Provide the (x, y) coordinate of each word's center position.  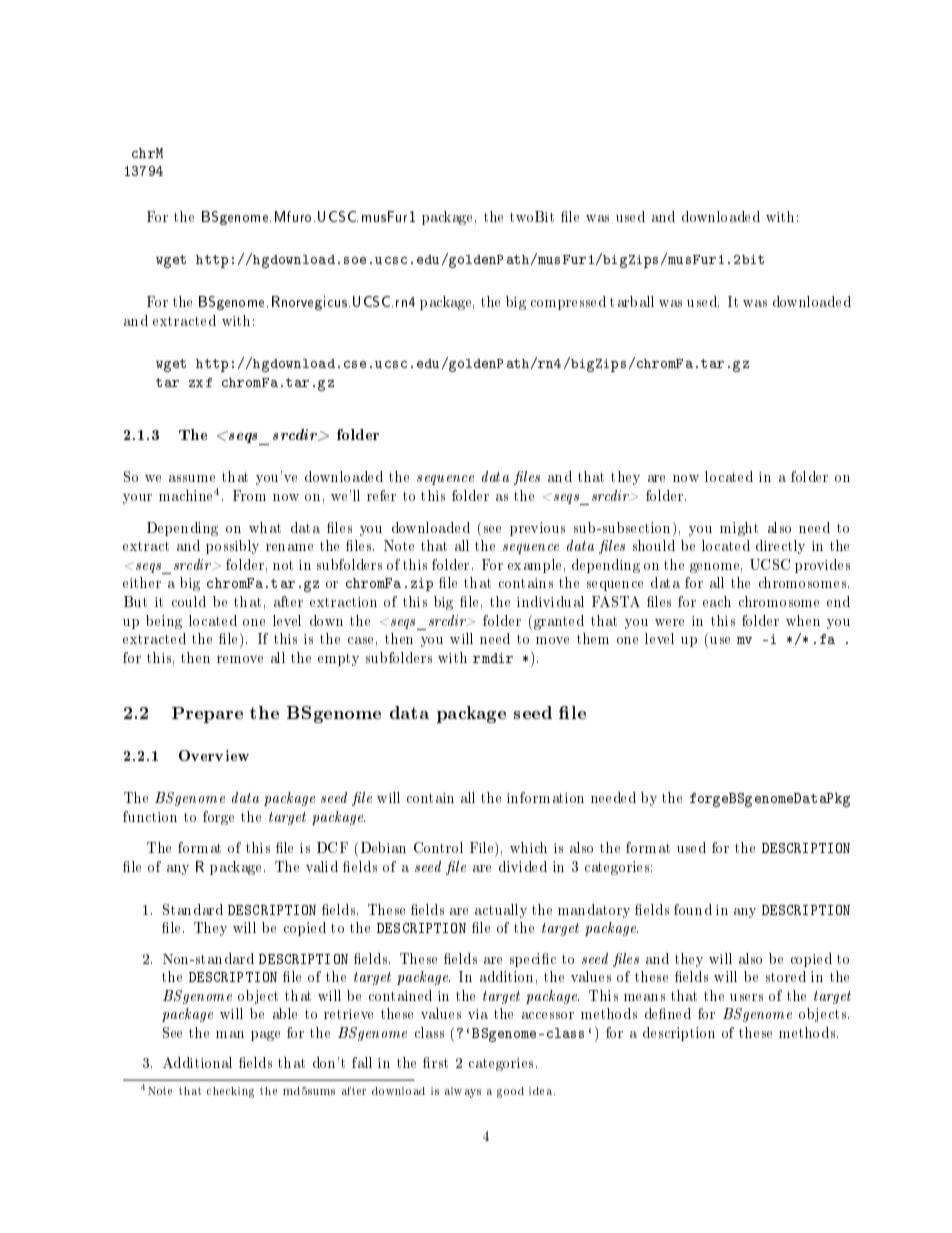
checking (230, 1092)
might (739, 529)
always (463, 1092)
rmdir (493, 658)
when (803, 620)
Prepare (207, 715)
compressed (568, 303)
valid (322, 866)
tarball (632, 301)
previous (537, 529)
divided (523, 866)
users (746, 997)
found (693, 909)
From (249, 495)
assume (192, 478)
